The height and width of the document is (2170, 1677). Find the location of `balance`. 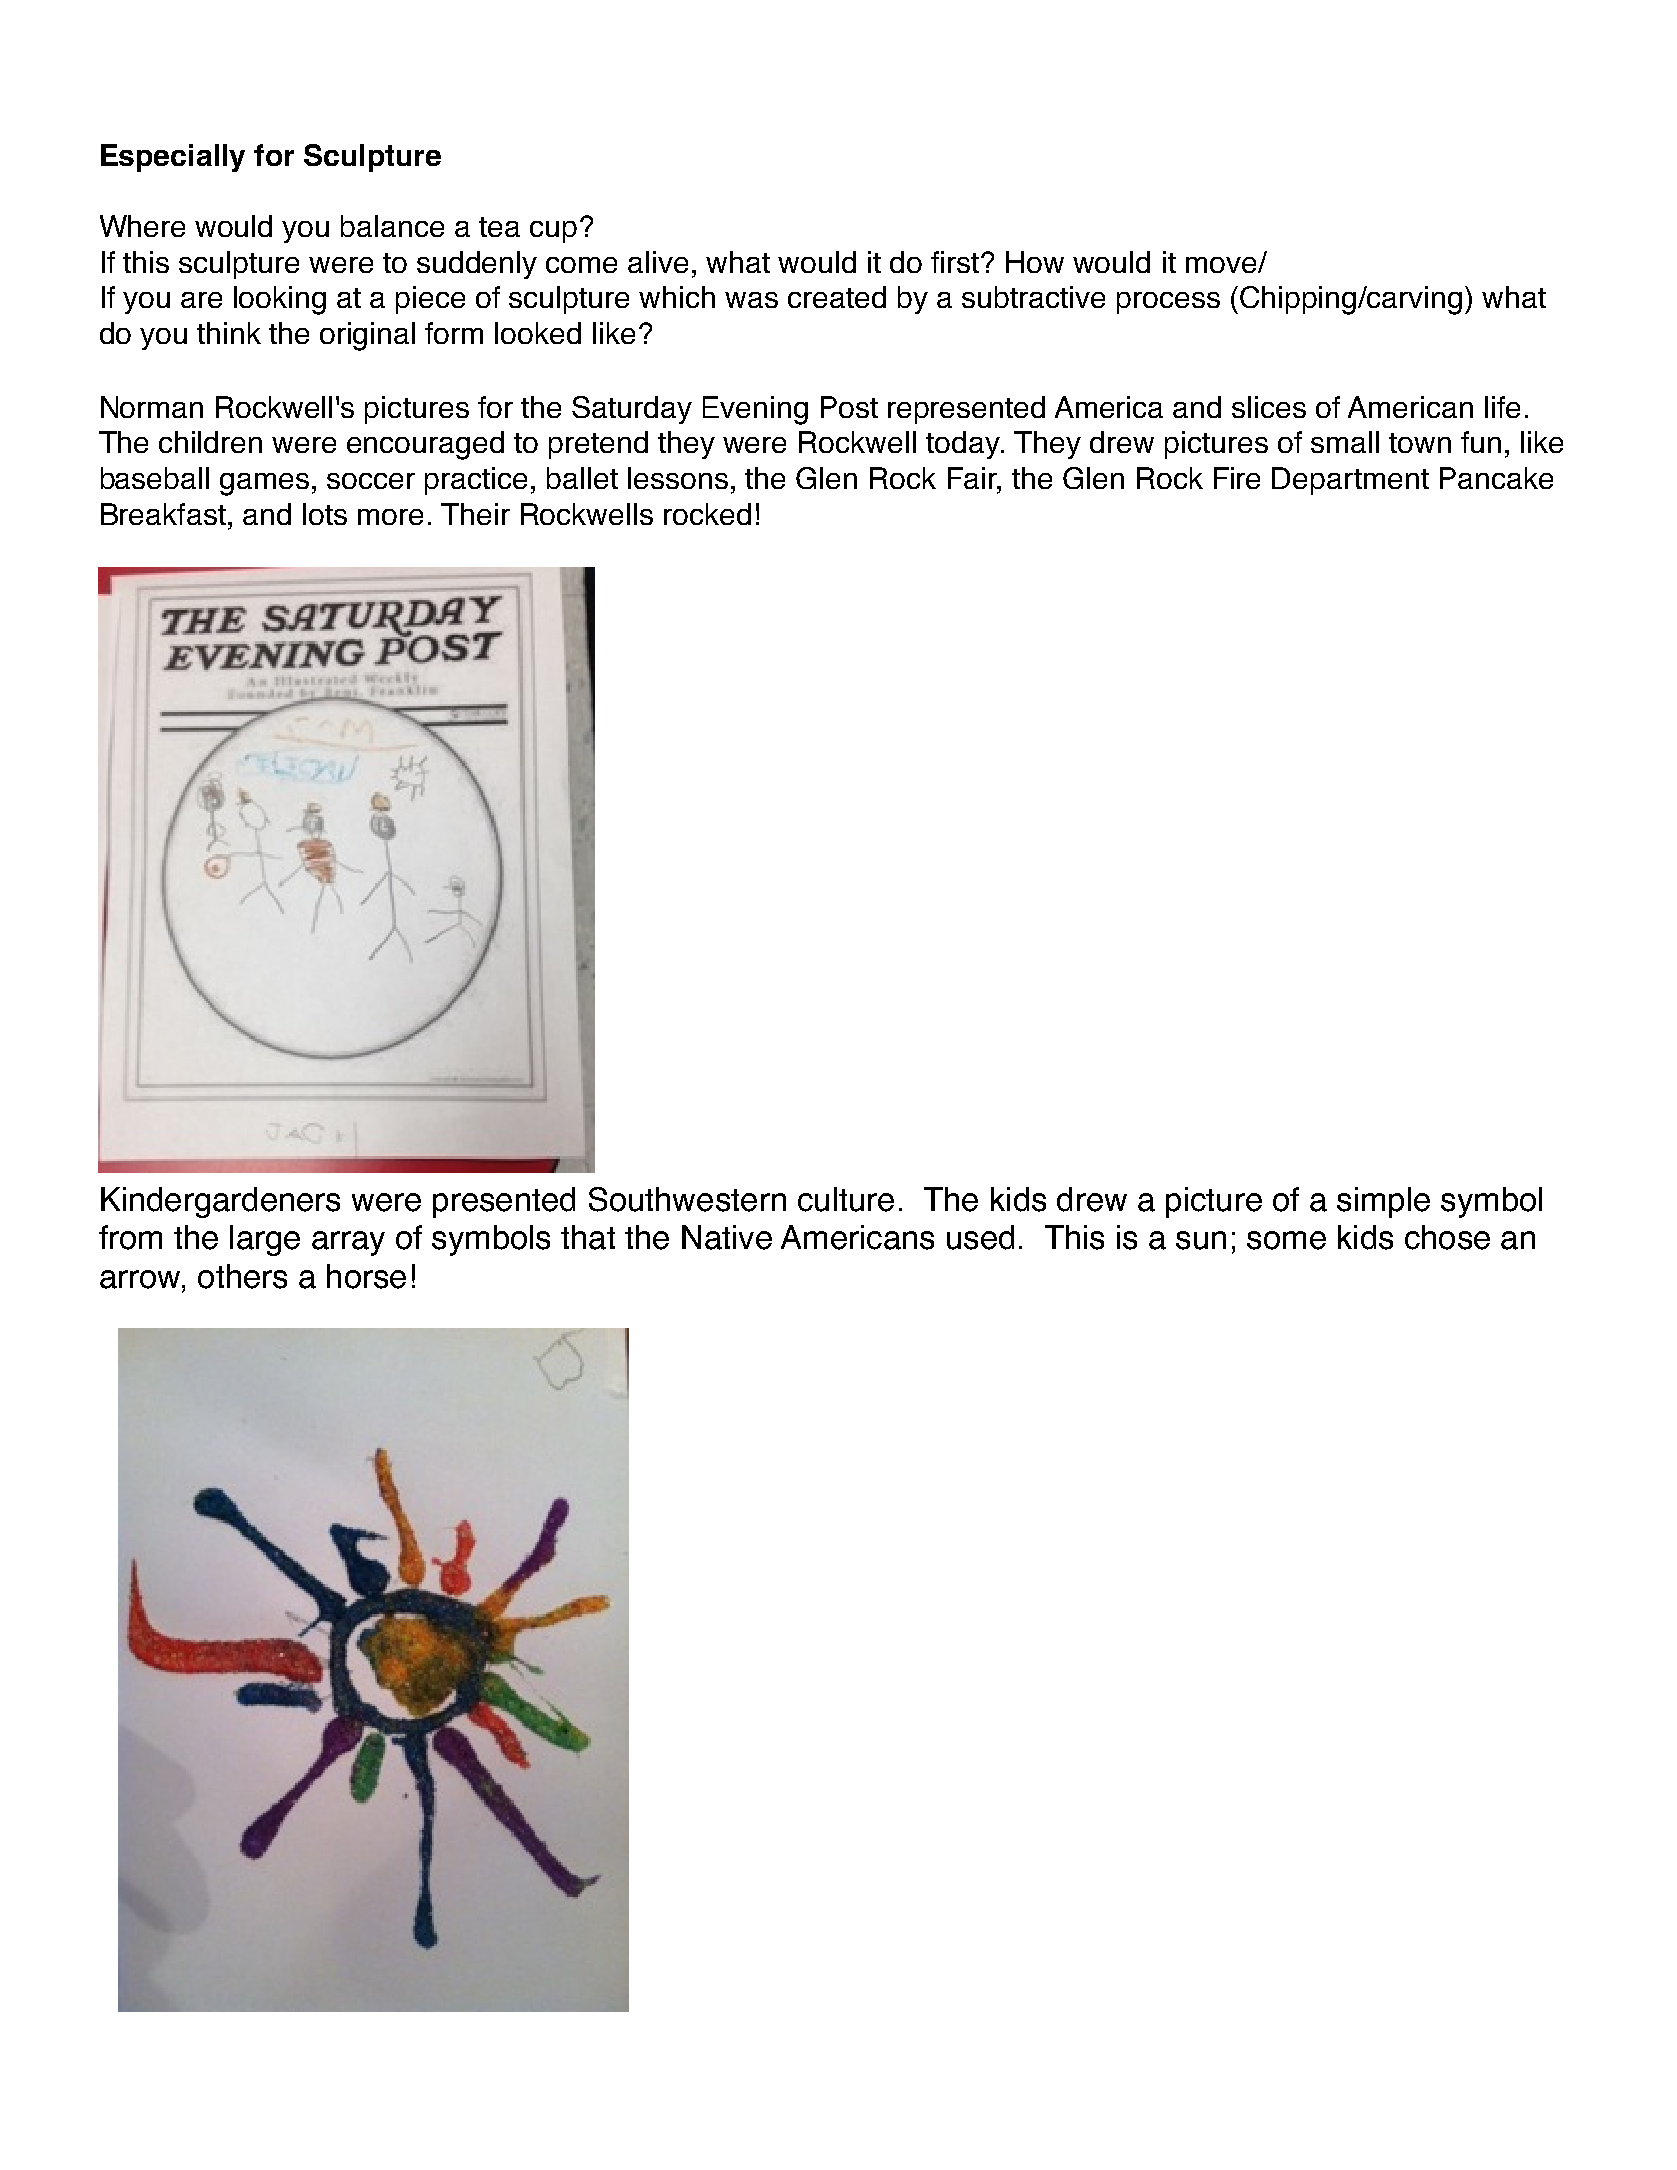

balance is located at coordinates (392, 226).
